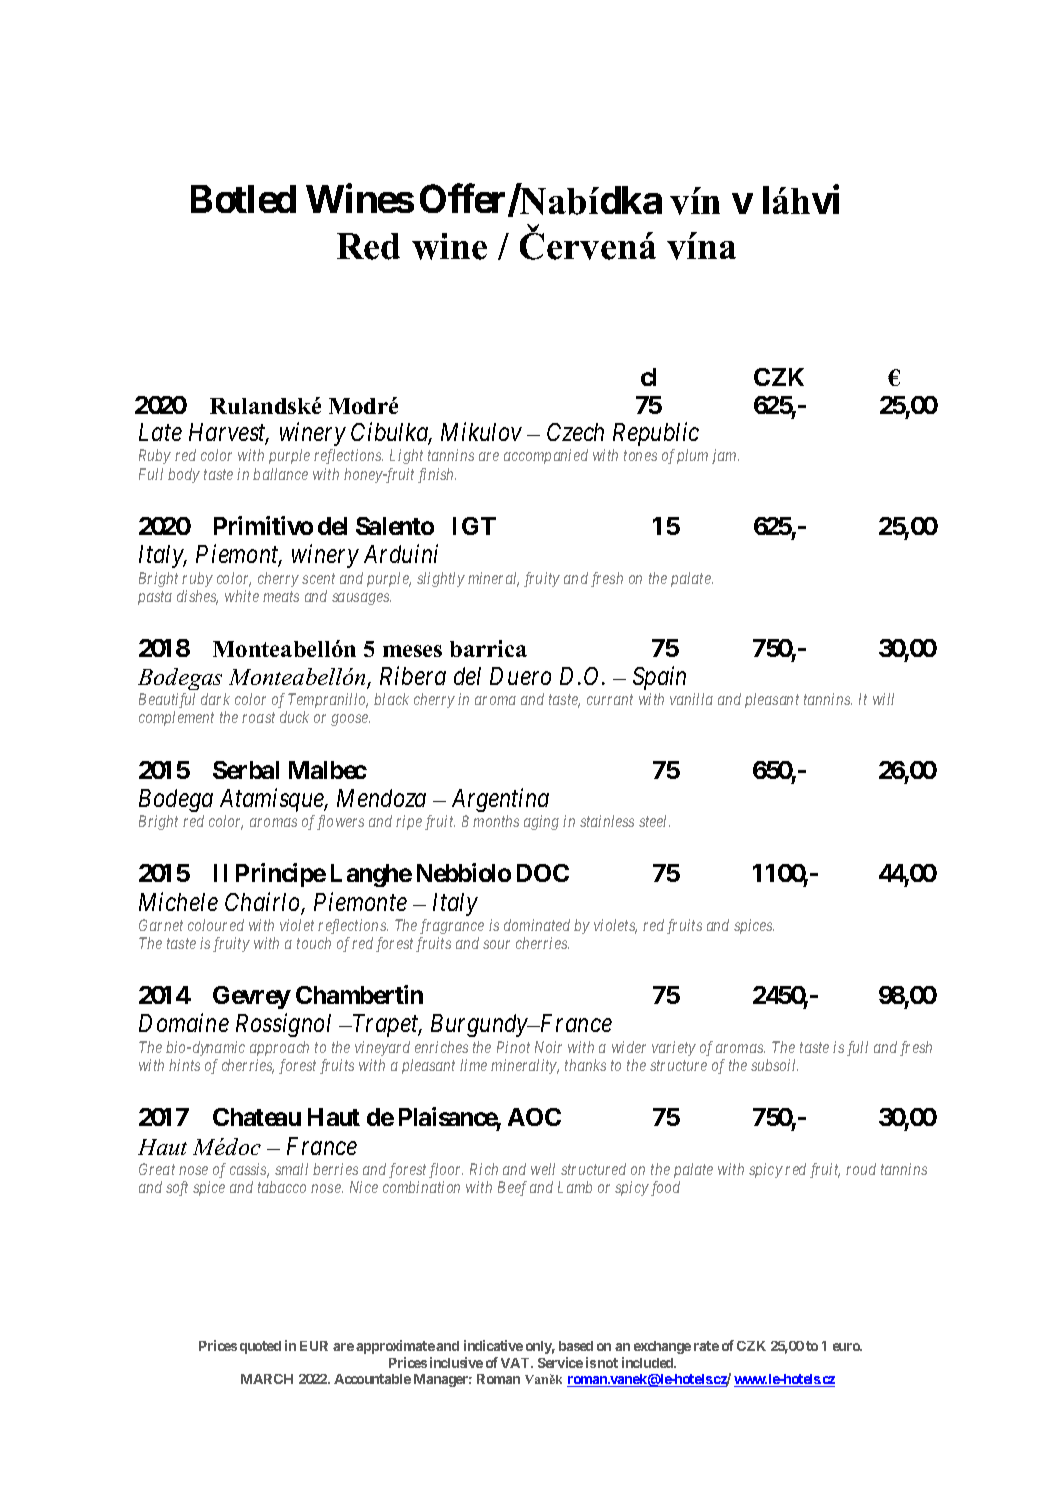 The image size is (1055, 1490). Describe the element at coordinates (500, 800) in the screenshot. I see `Argentina` at that location.
